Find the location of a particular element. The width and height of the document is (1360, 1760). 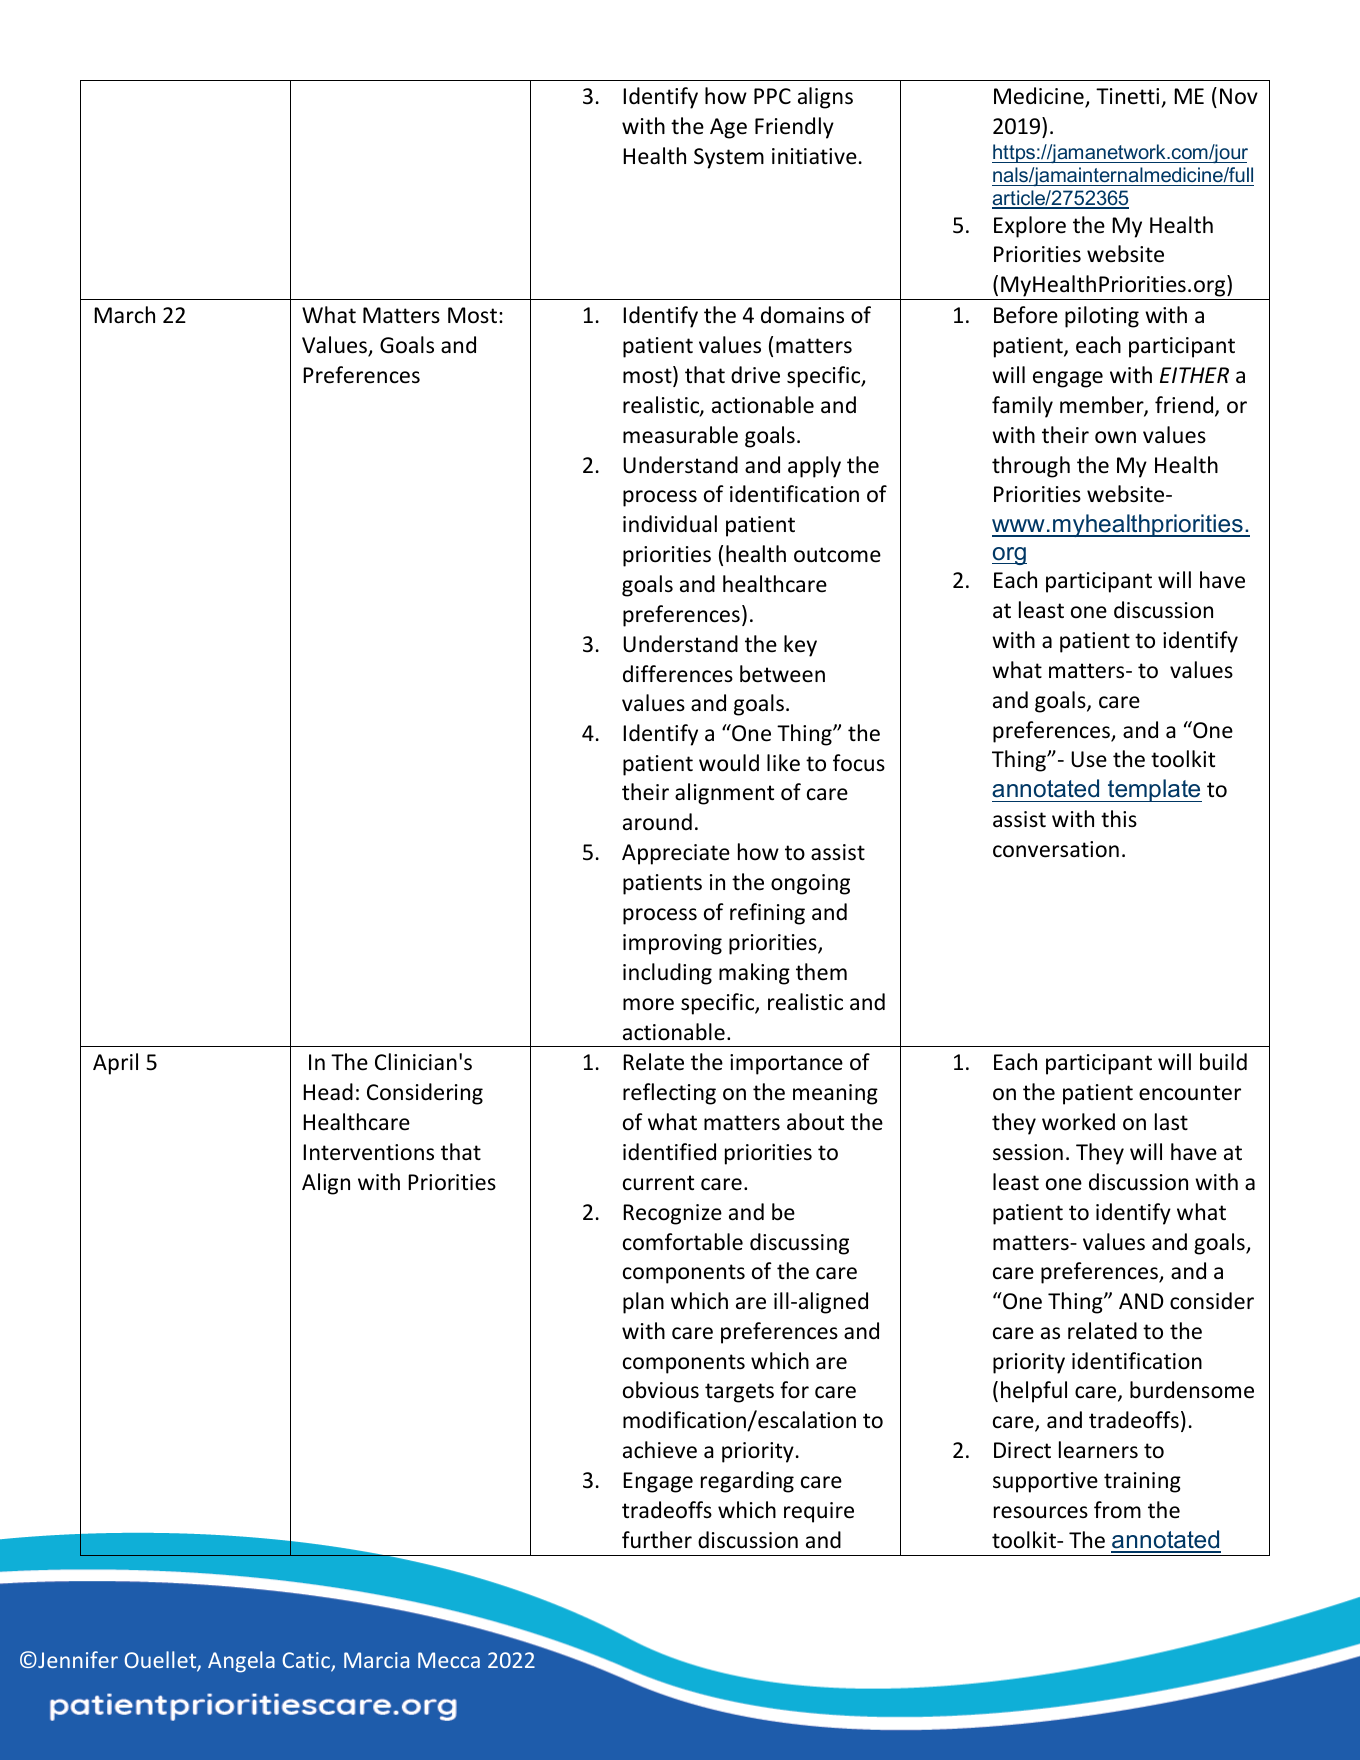

further is located at coordinates (657, 1540).
